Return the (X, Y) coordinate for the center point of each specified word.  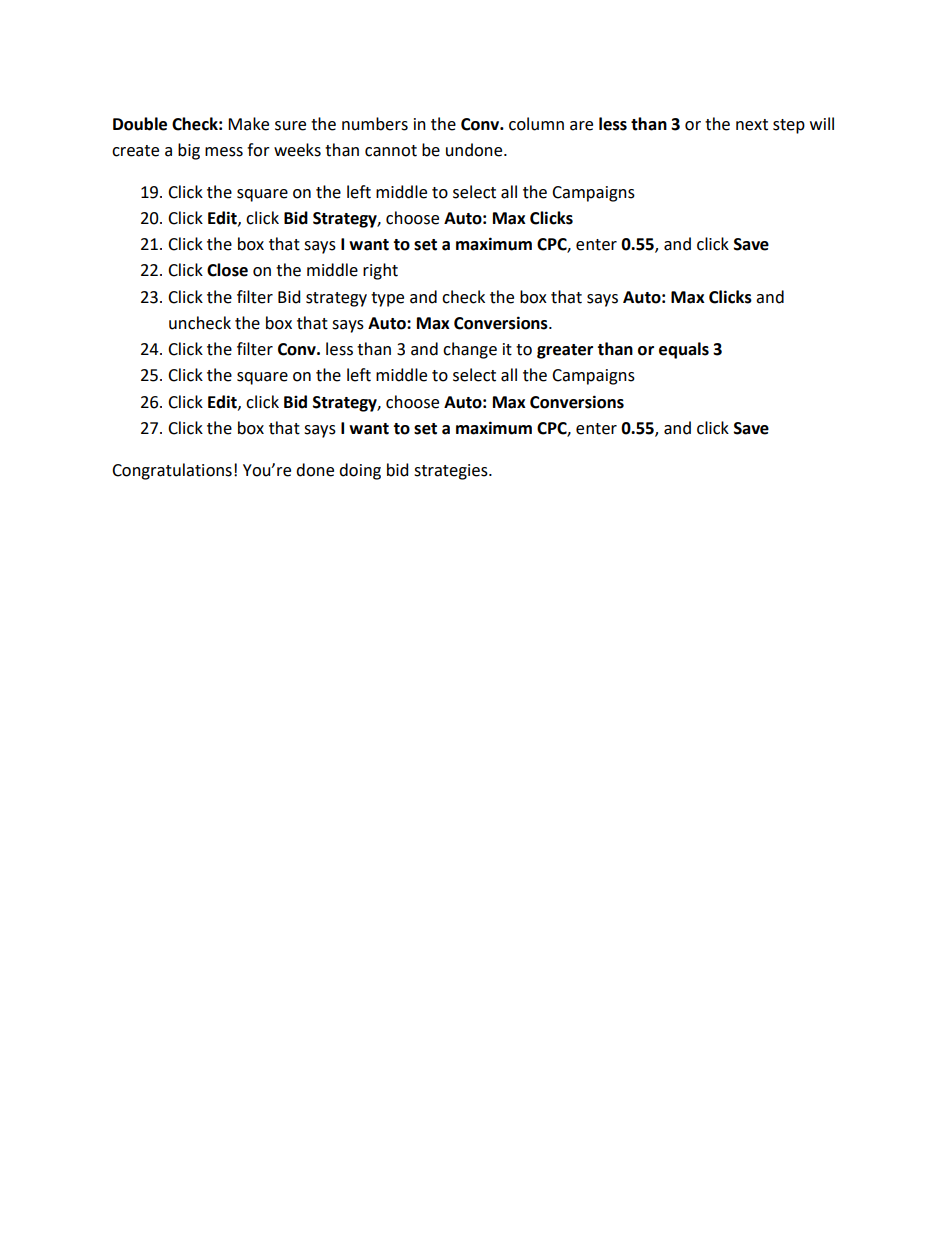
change (470, 350)
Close (227, 270)
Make (248, 124)
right (380, 271)
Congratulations (172, 471)
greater (565, 351)
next (752, 125)
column (536, 124)
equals (684, 350)
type (387, 299)
